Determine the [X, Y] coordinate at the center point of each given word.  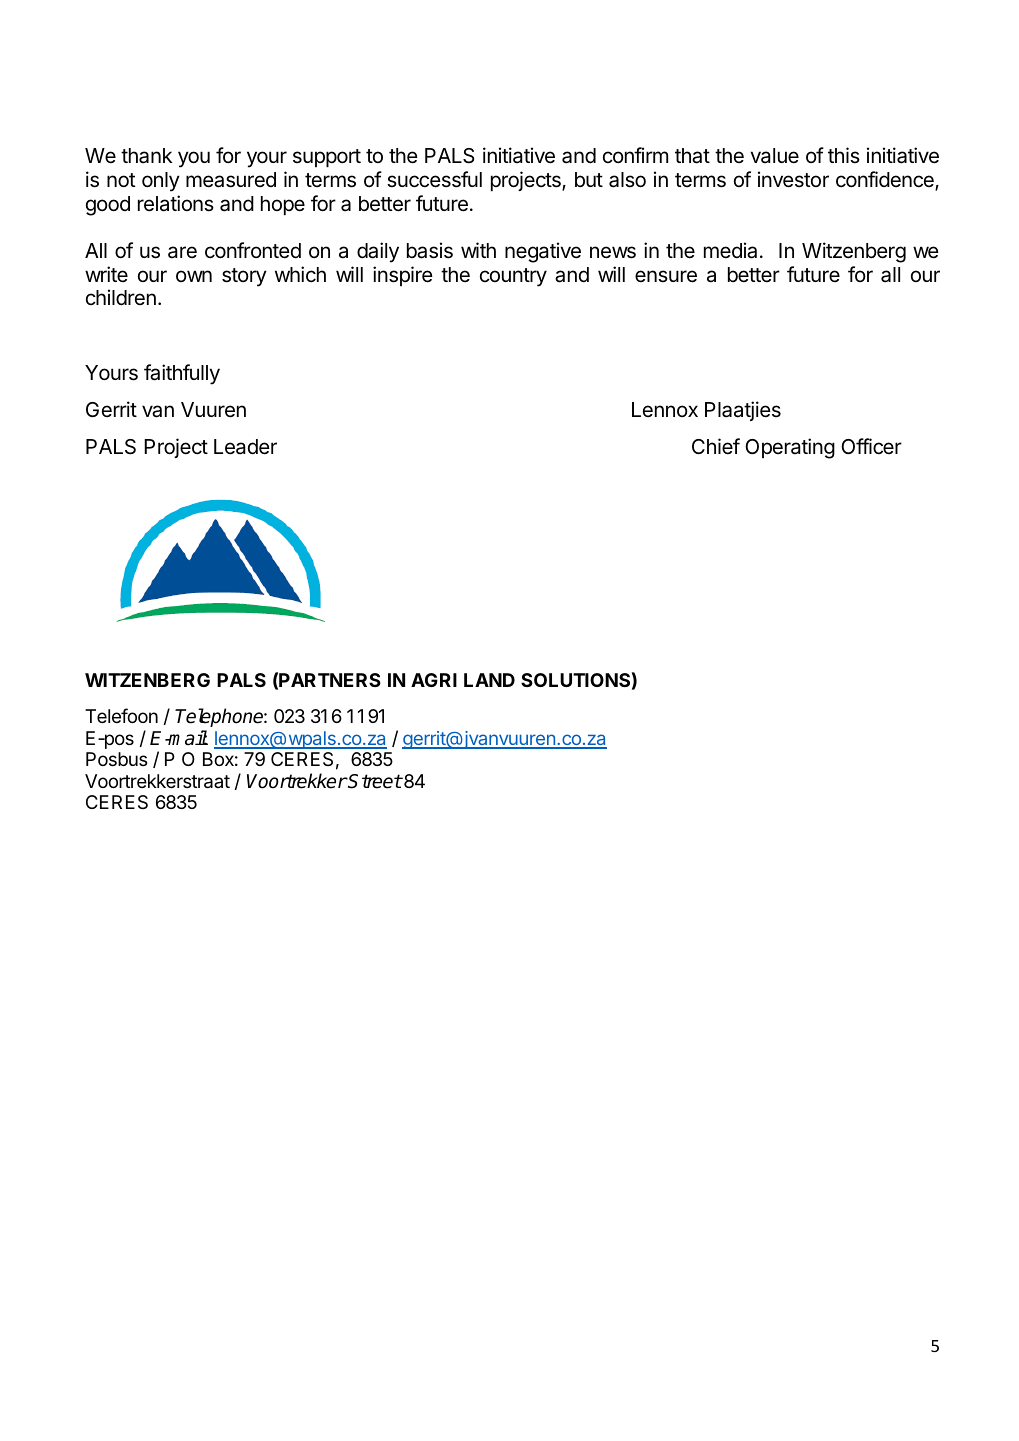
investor [793, 179]
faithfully [182, 374]
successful [434, 179]
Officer [871, 446]
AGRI [434, 680]
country [513, 277]
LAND [489, 680]
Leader [245, 447]
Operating [790, 448]
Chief [716, 446]
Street [374, 781]
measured [231, 180]
